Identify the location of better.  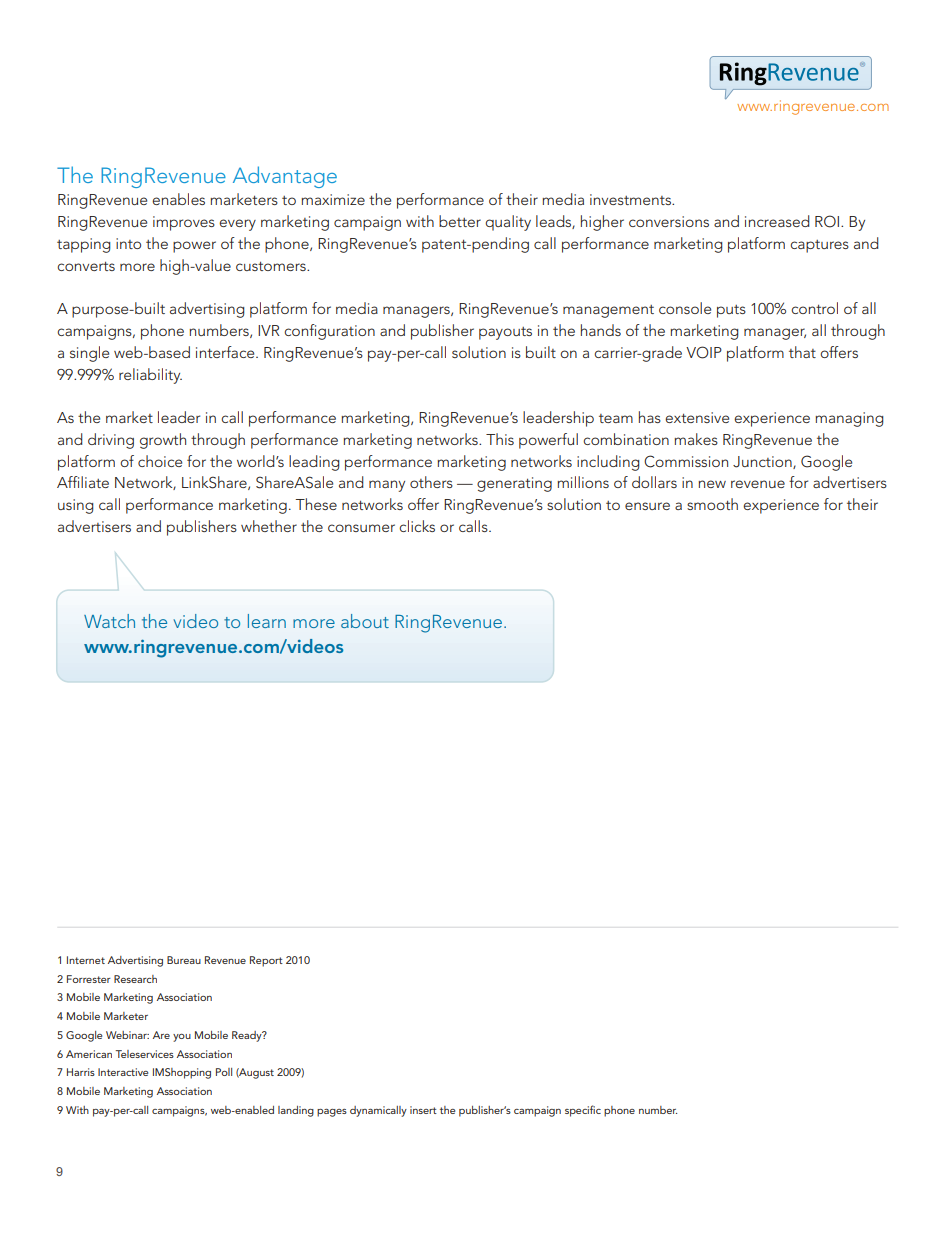
(460, 221).
